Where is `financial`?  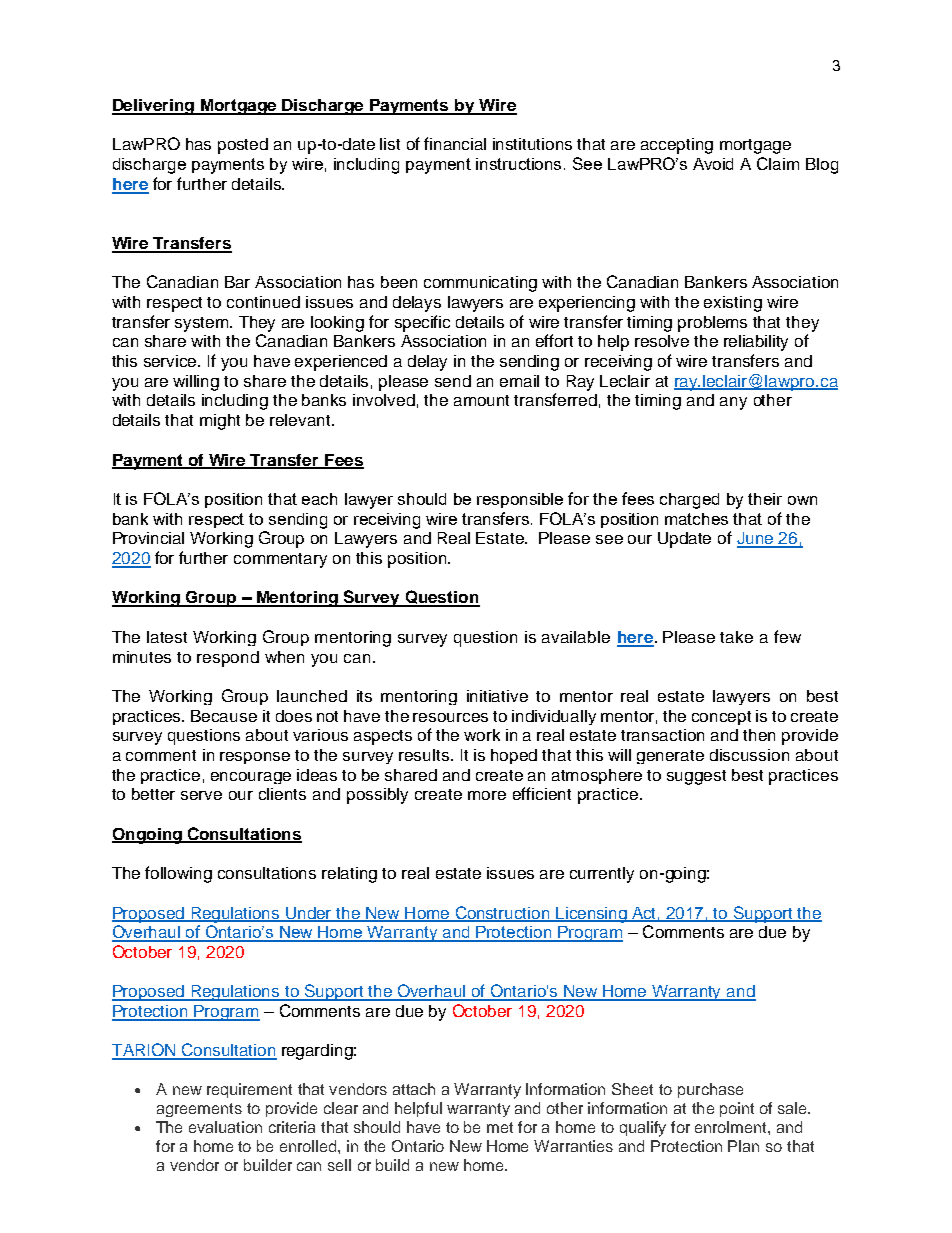 financial is located at coordinates (455, 143).
